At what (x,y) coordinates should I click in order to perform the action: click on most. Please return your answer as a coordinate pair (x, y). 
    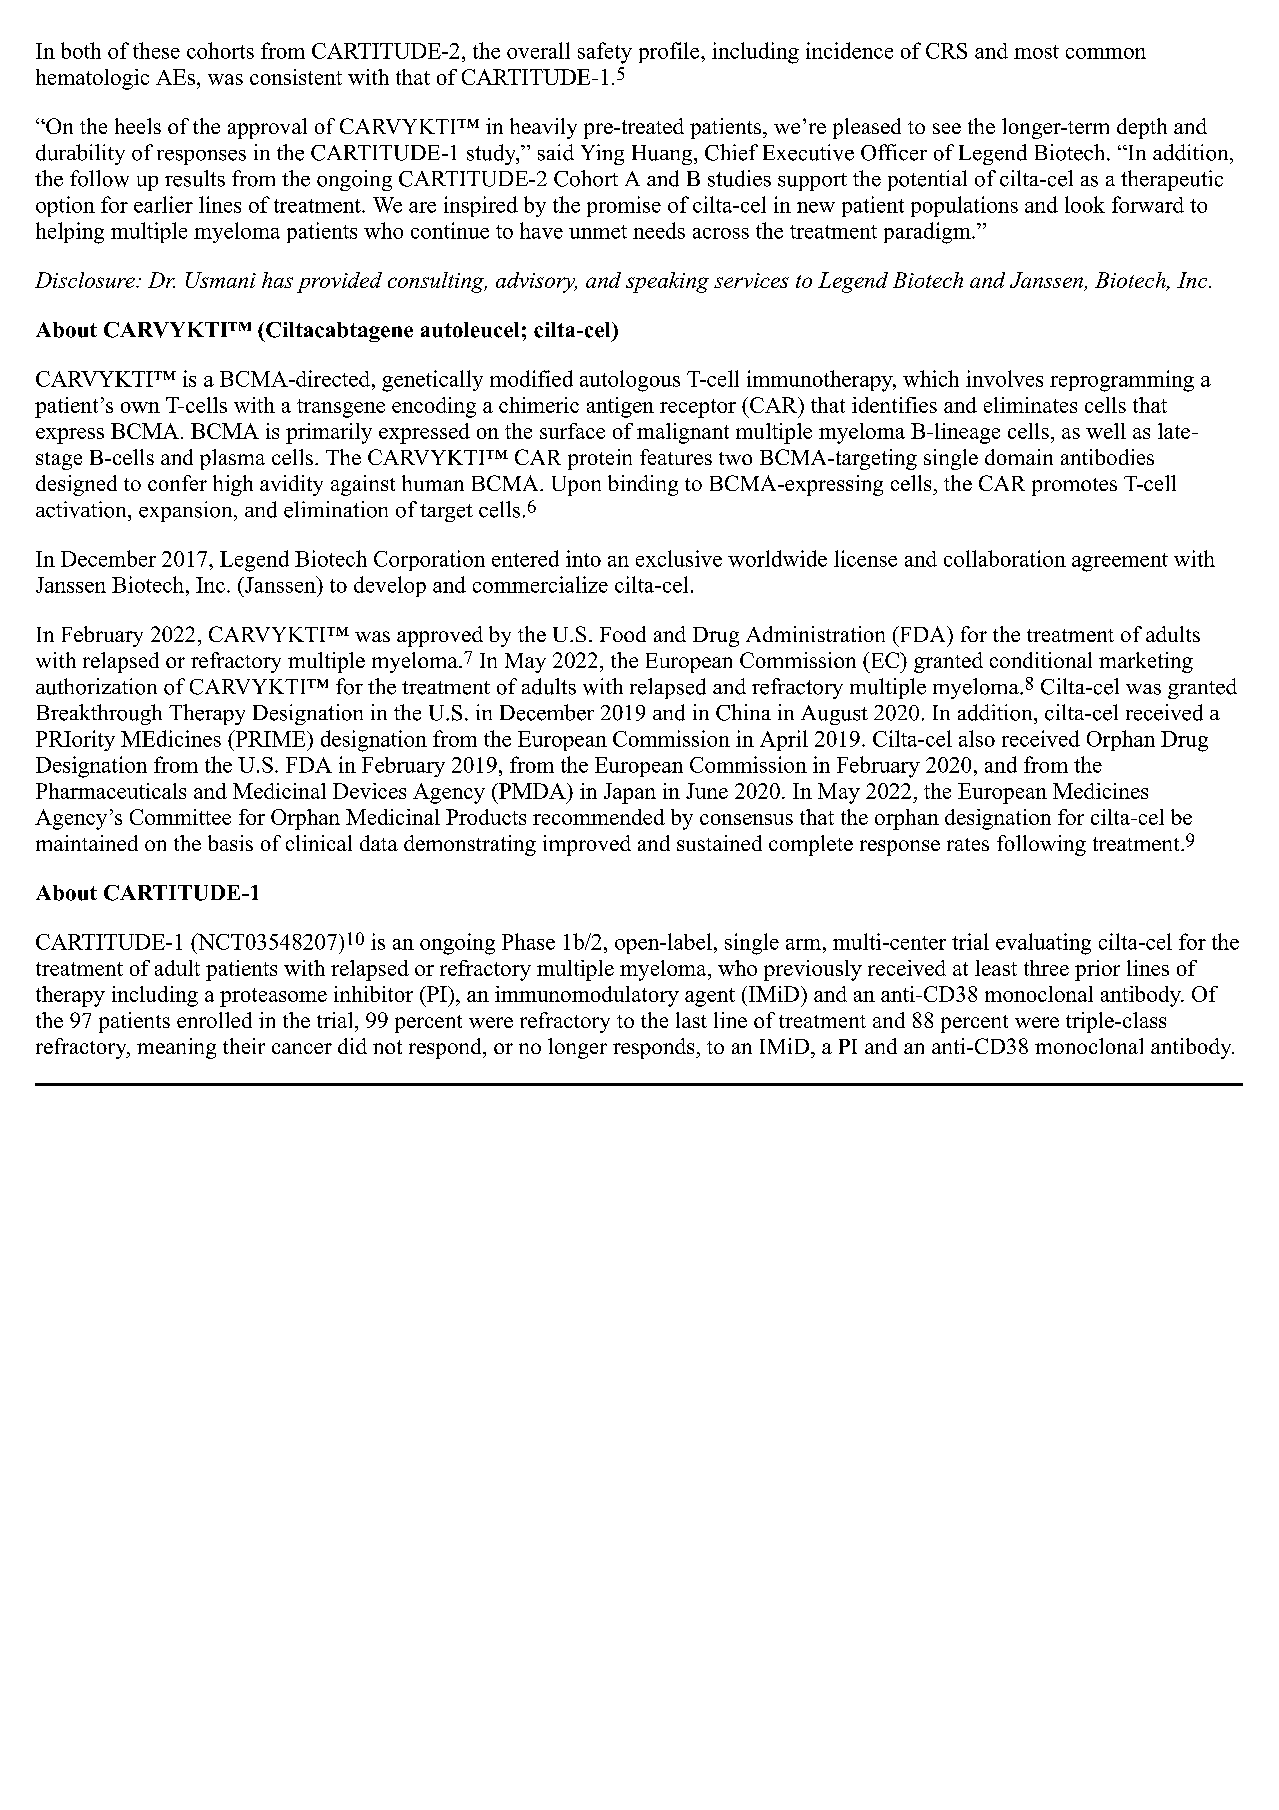
    Looking at the image, I should click on (1036, 52).
